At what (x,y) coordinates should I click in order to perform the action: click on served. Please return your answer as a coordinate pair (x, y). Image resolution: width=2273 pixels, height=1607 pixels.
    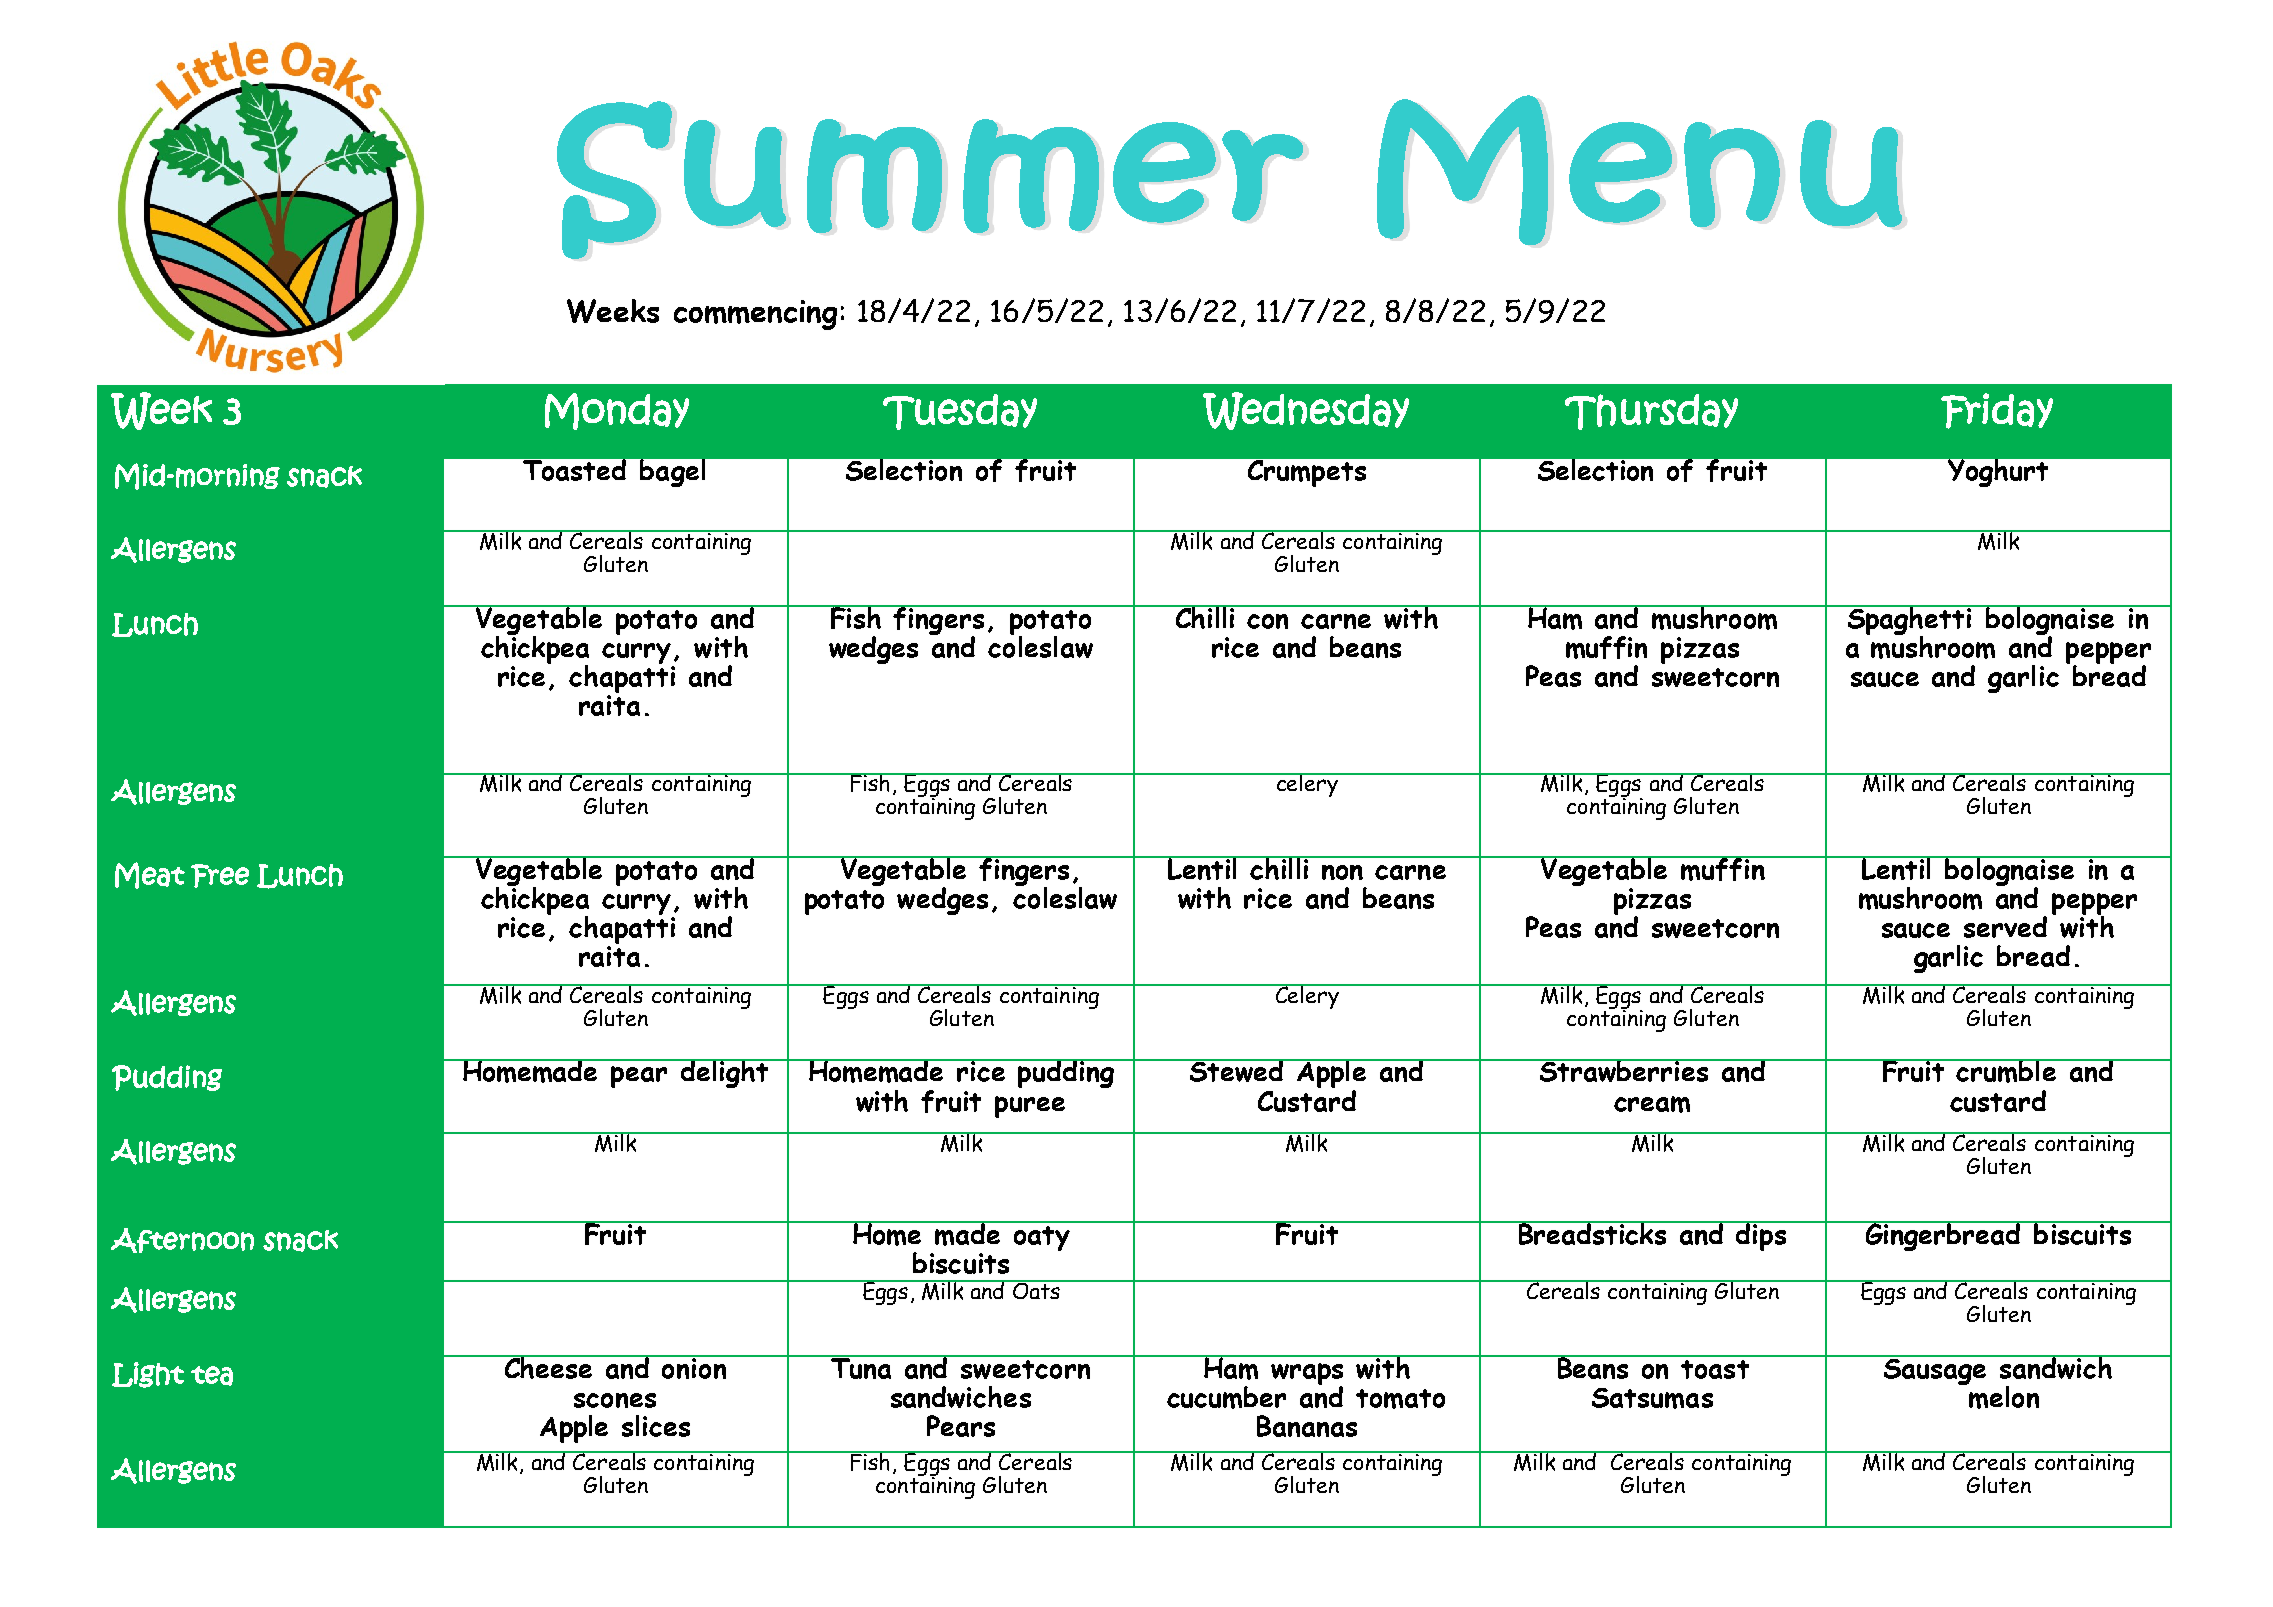
    Looking at the image, I should click on (2005, 927).
